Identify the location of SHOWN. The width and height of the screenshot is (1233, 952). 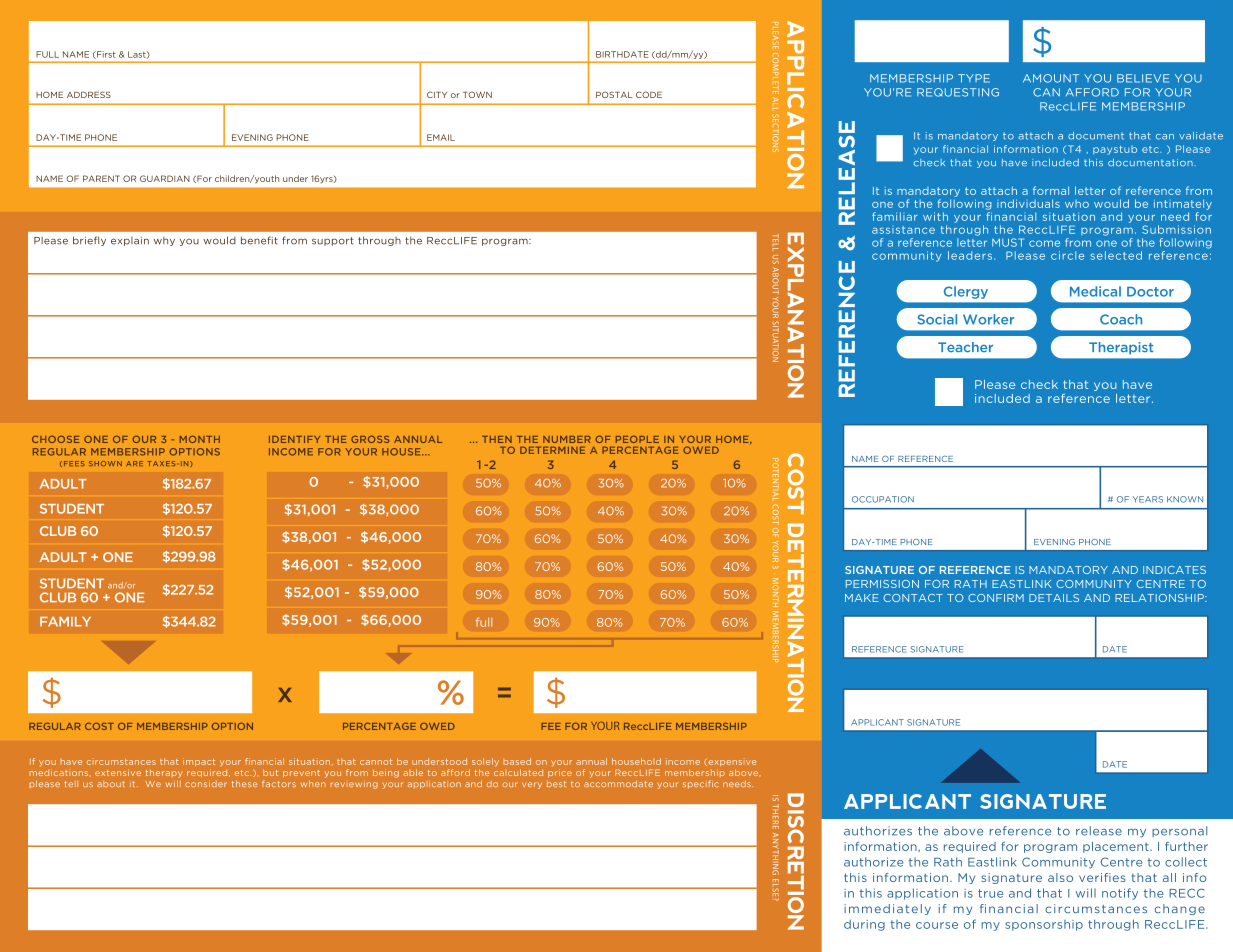
(105, 463).
